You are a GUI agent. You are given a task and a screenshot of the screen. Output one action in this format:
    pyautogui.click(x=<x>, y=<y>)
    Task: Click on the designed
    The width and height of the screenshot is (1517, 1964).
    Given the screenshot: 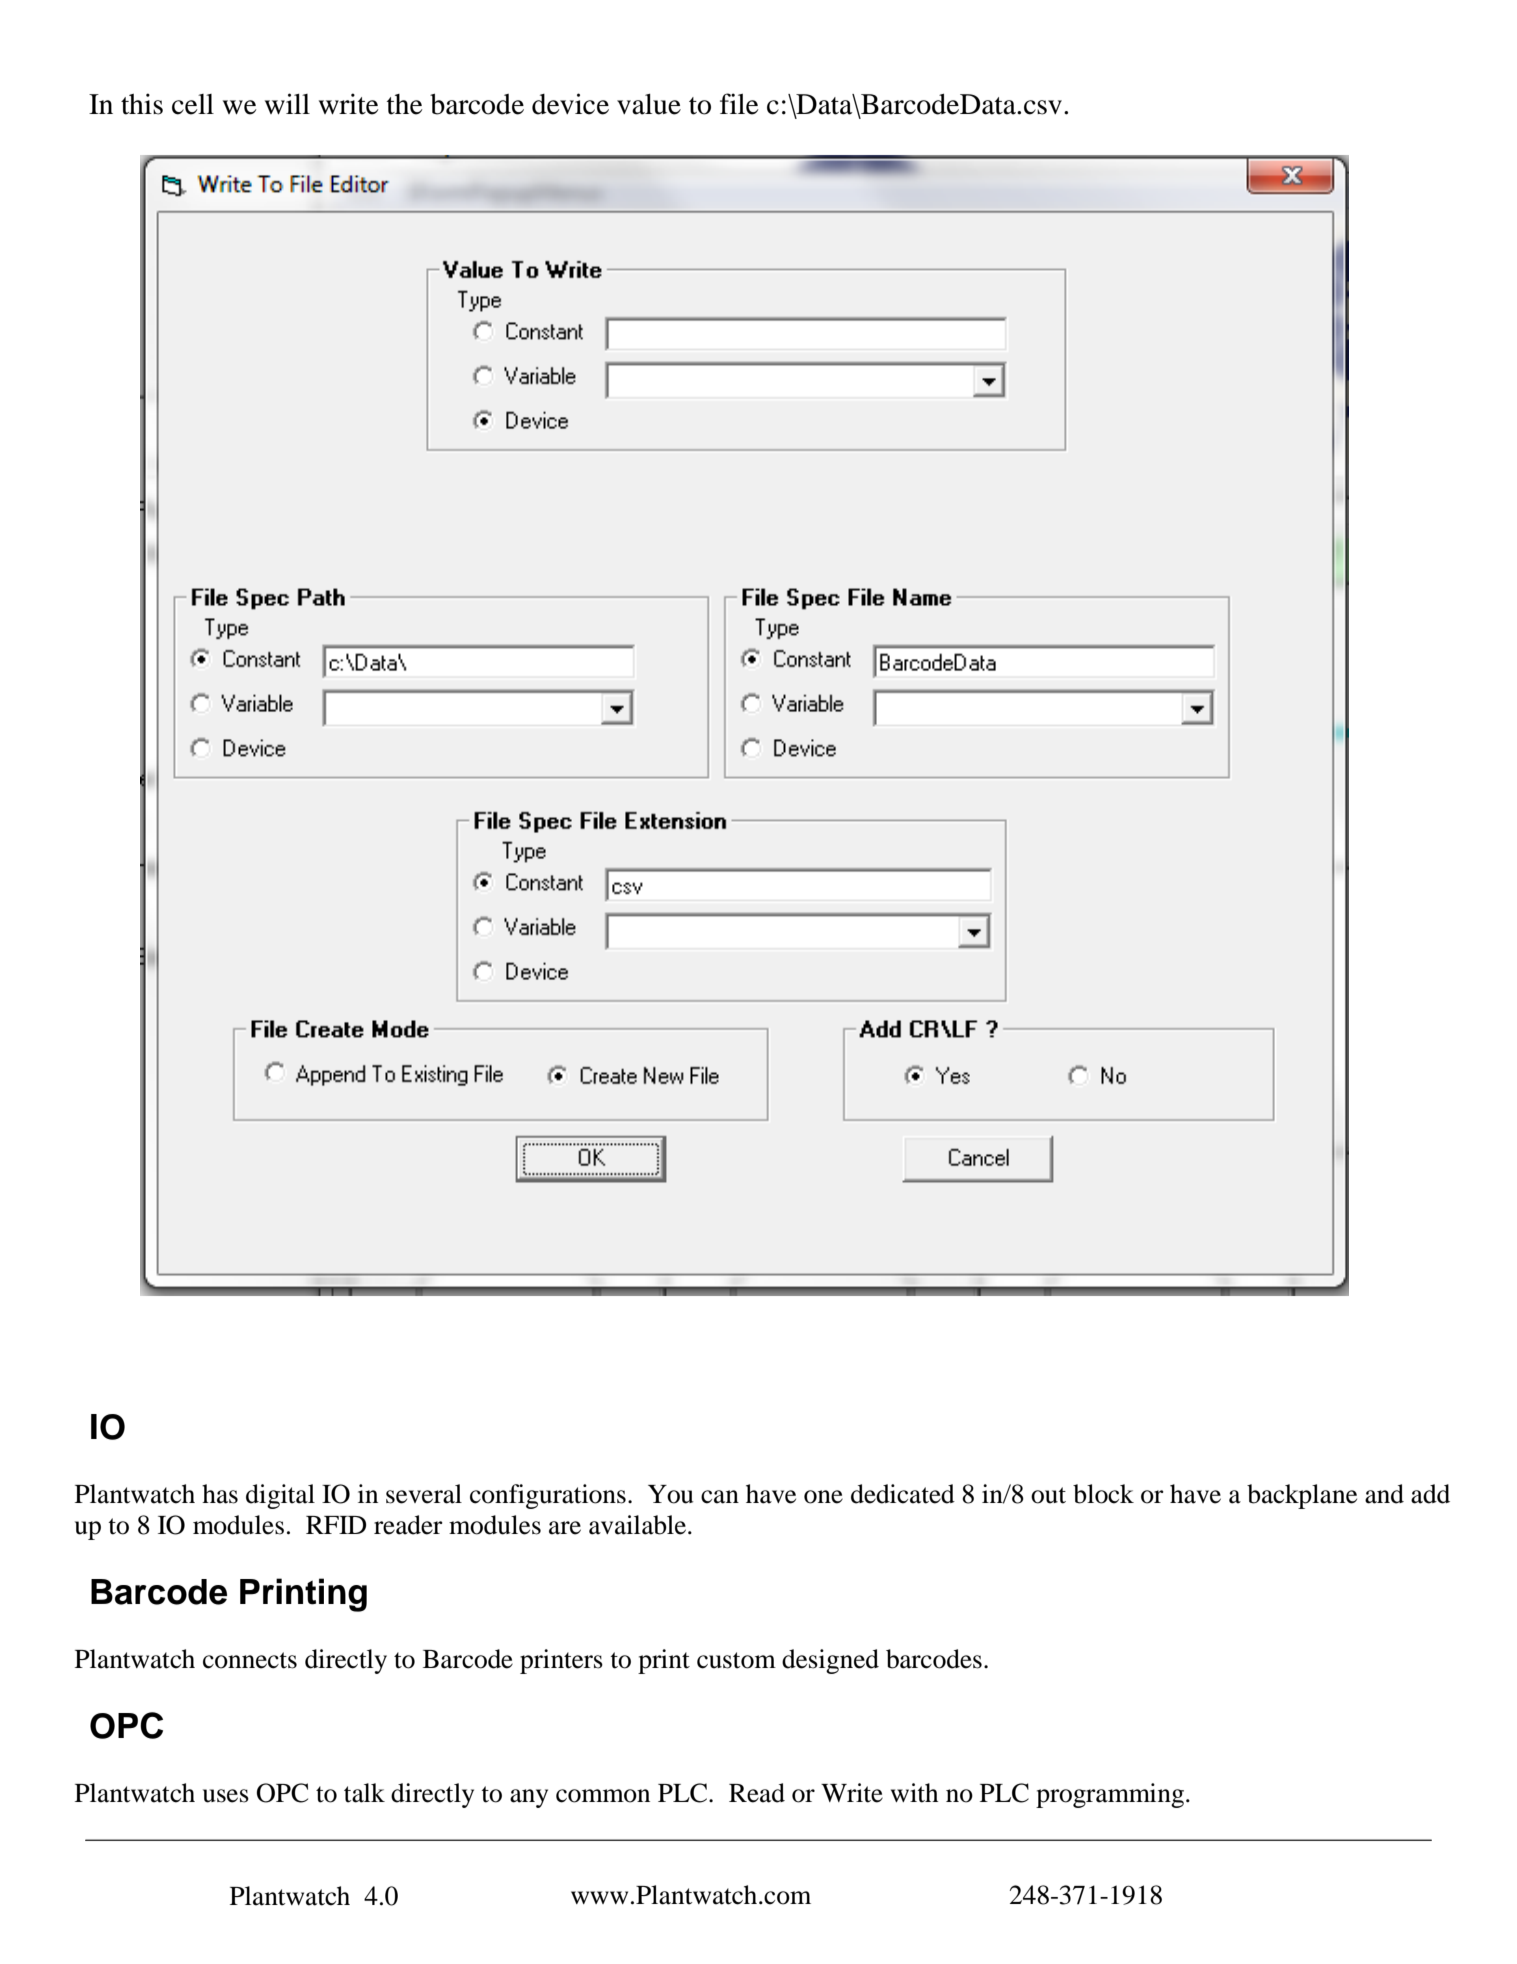 What is the action you would take?
    pyautogui.click(x=830, y=1661)
